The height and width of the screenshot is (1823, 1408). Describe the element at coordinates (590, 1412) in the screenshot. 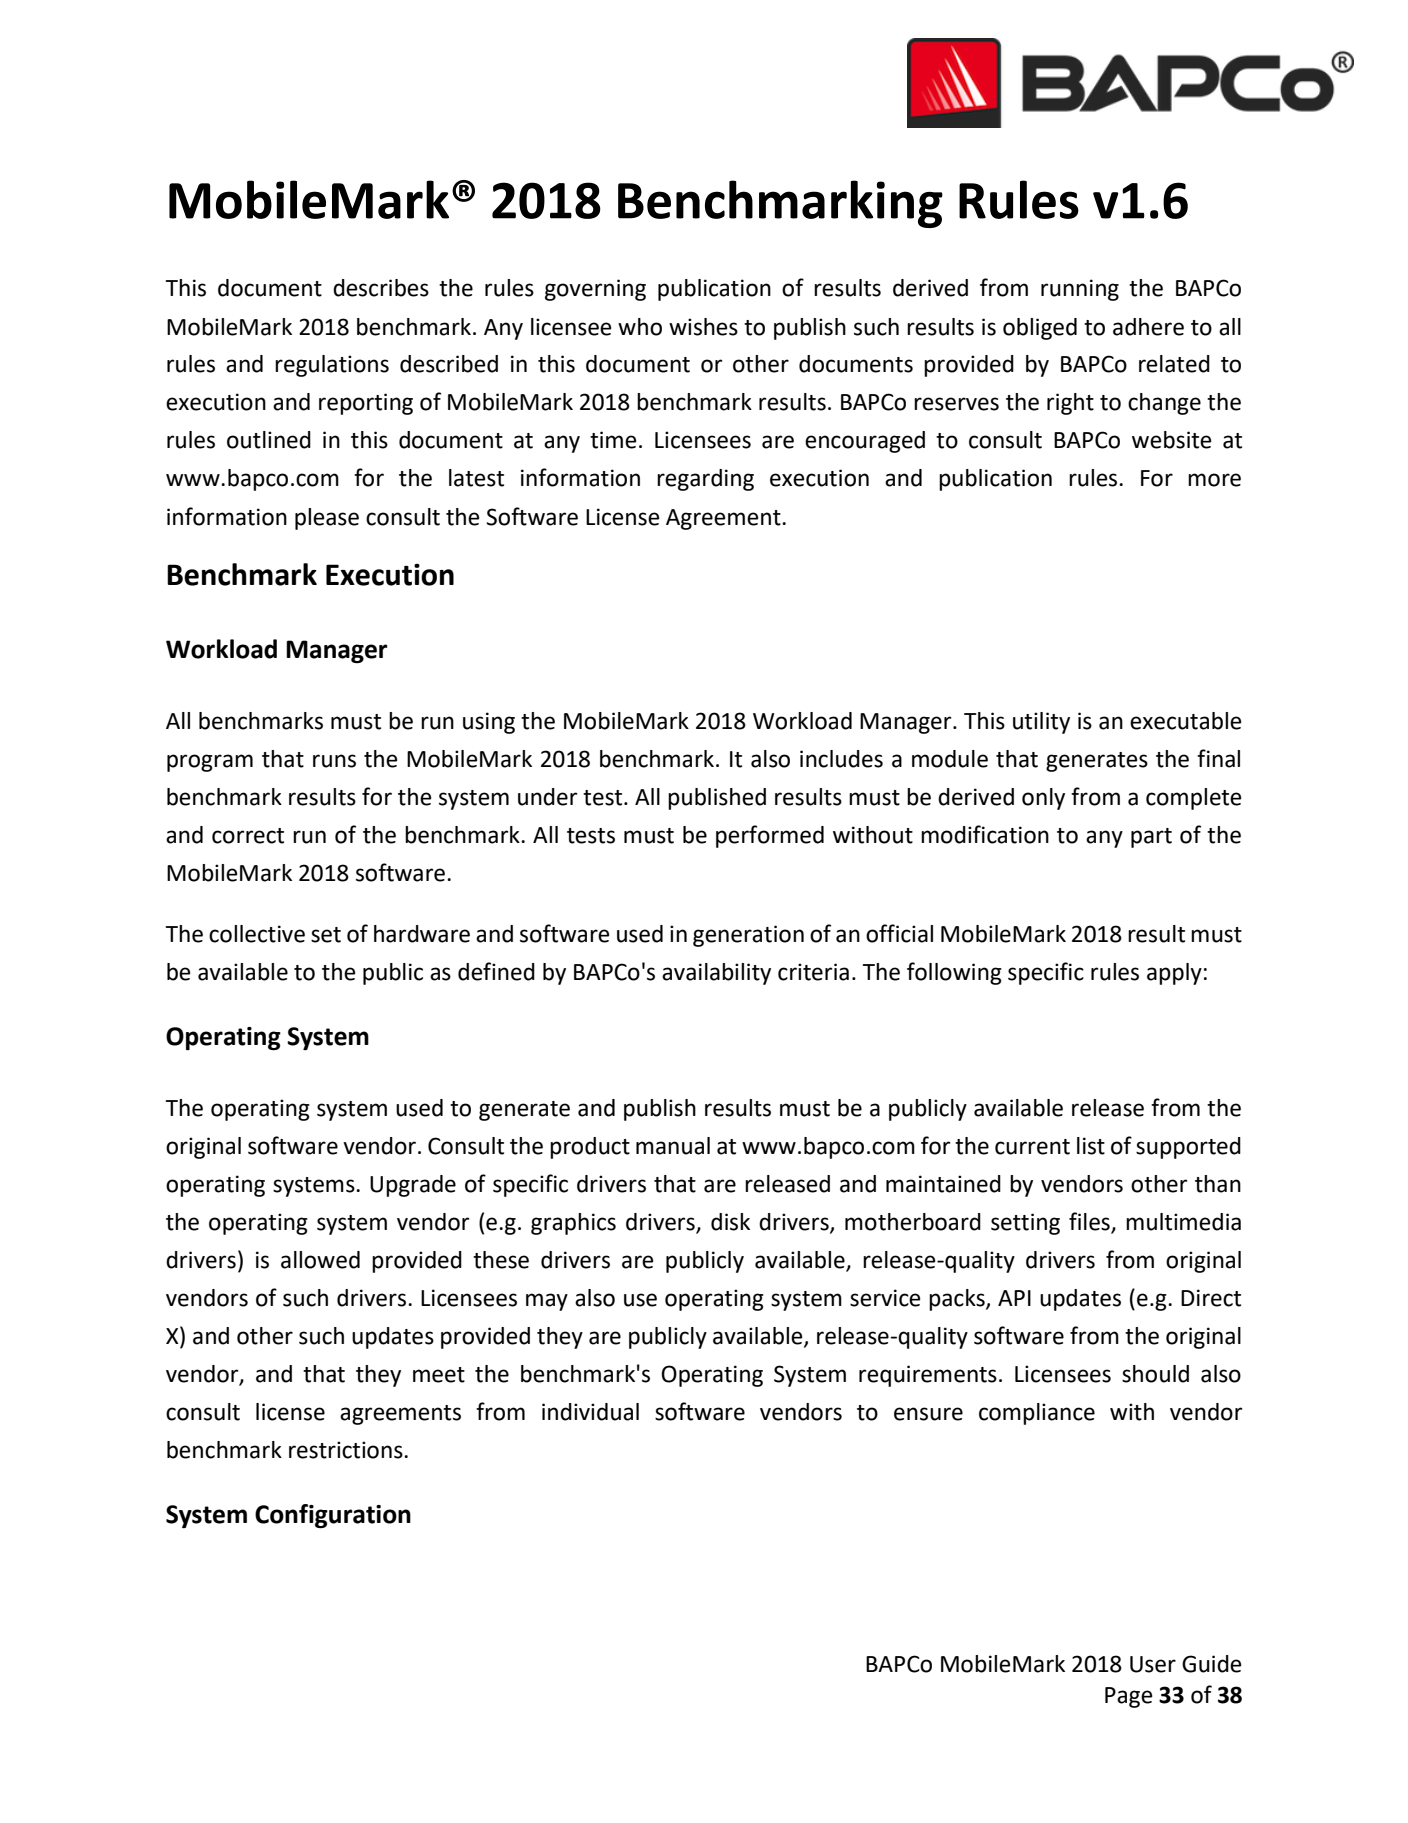

I see `individual` at that location.
